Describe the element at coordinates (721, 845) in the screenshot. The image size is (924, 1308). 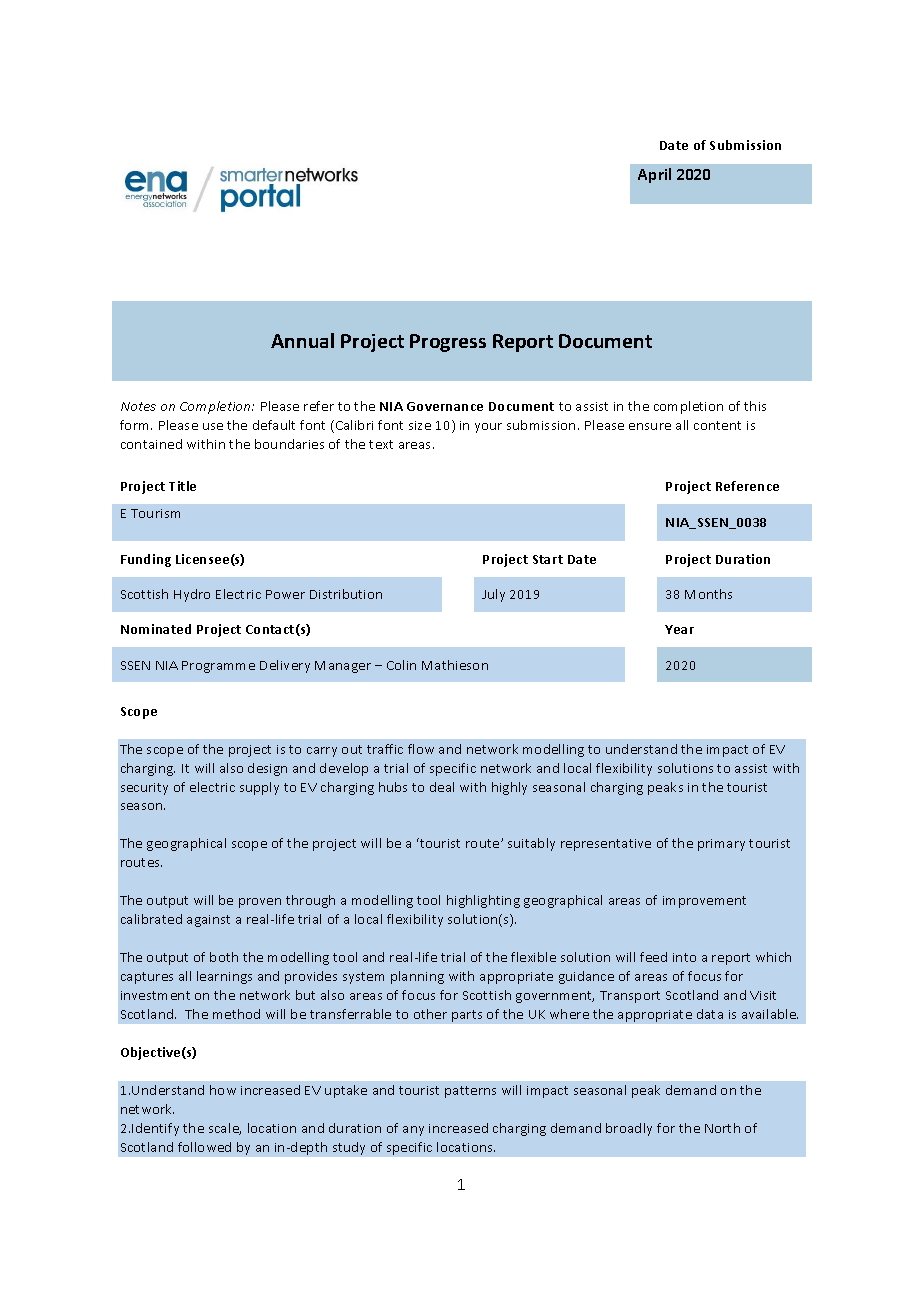
I see `primary` at that location.
